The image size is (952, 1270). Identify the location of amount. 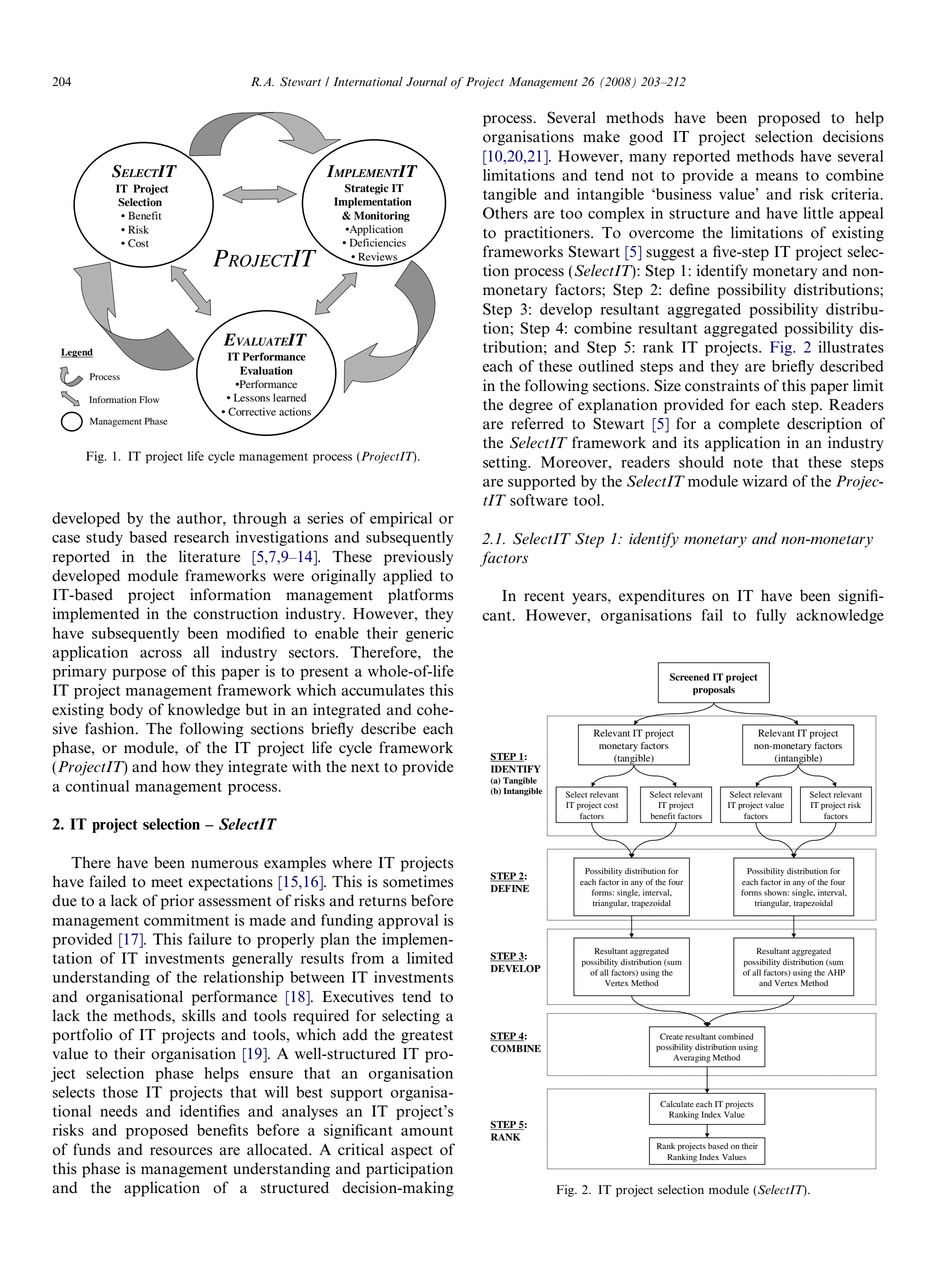
(427, 1131).
